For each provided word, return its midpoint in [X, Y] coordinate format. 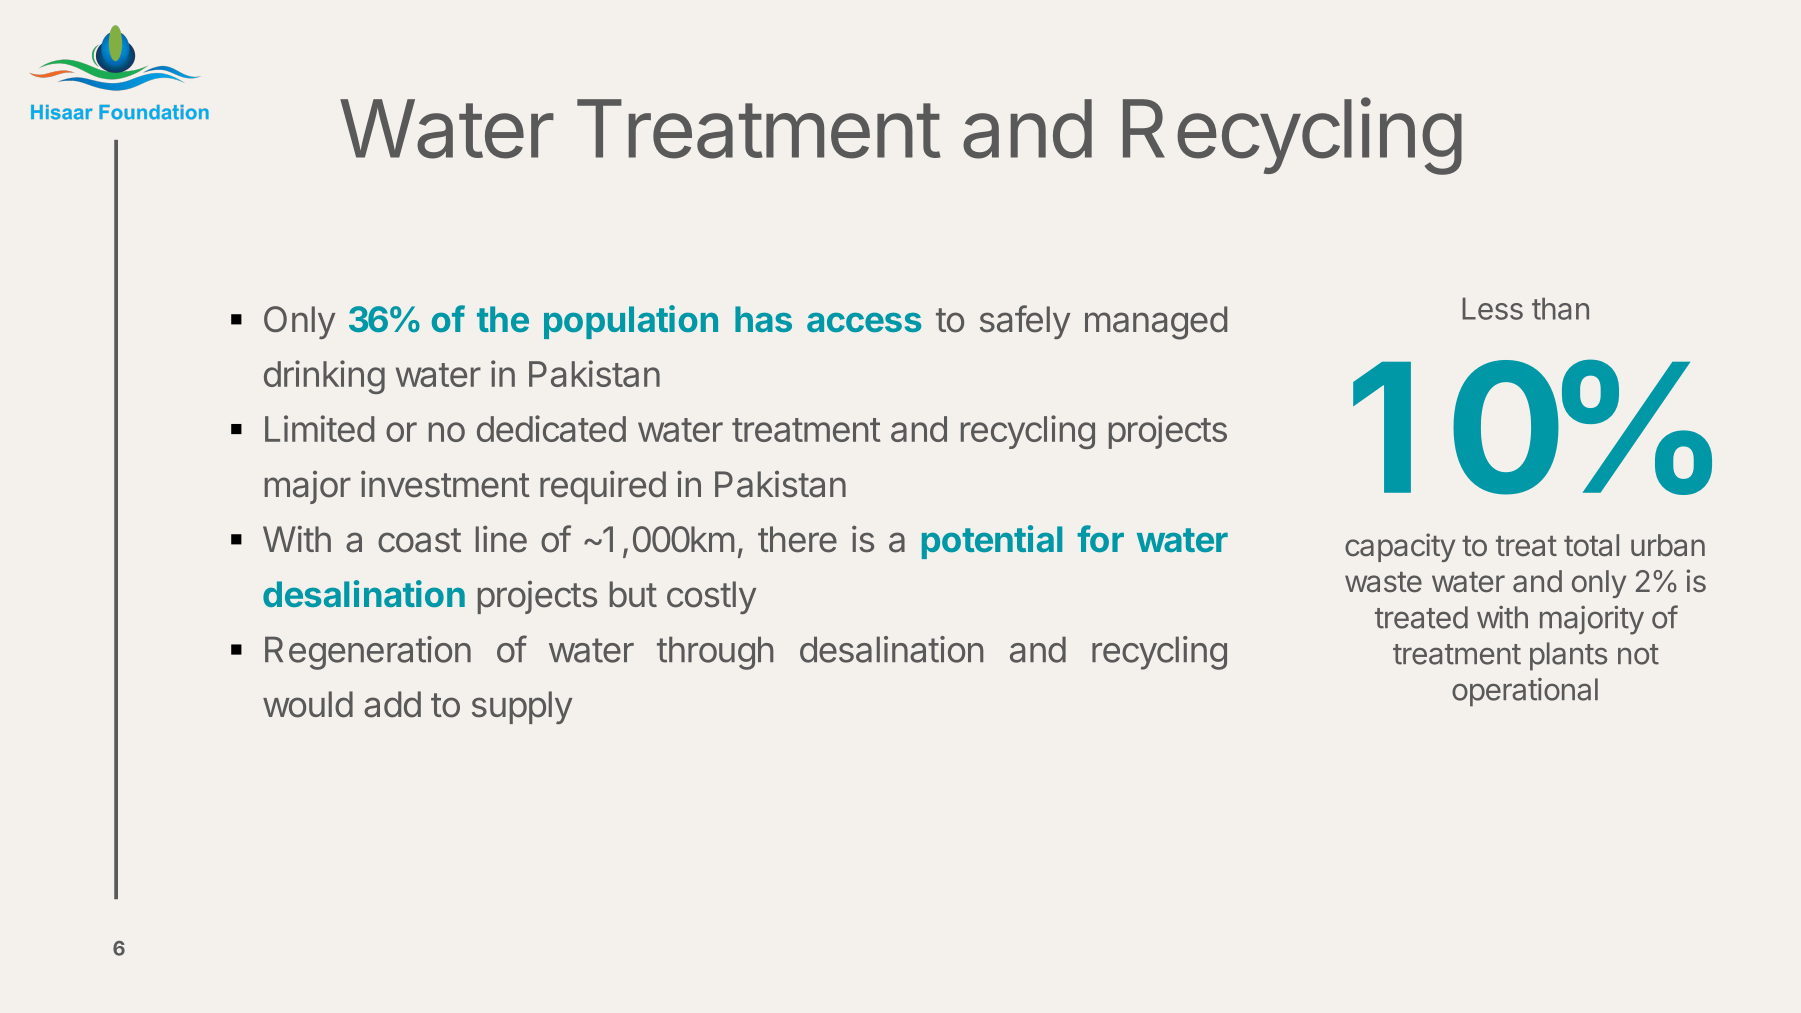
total [1591, 545]
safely [1025, 322]
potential [992, 542]
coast [419, 540]
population [631, 322]
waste [1383, 582]
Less [1492, 308]
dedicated [551, 428]
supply [522, 707]
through [715, 653]
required [603, 487]
